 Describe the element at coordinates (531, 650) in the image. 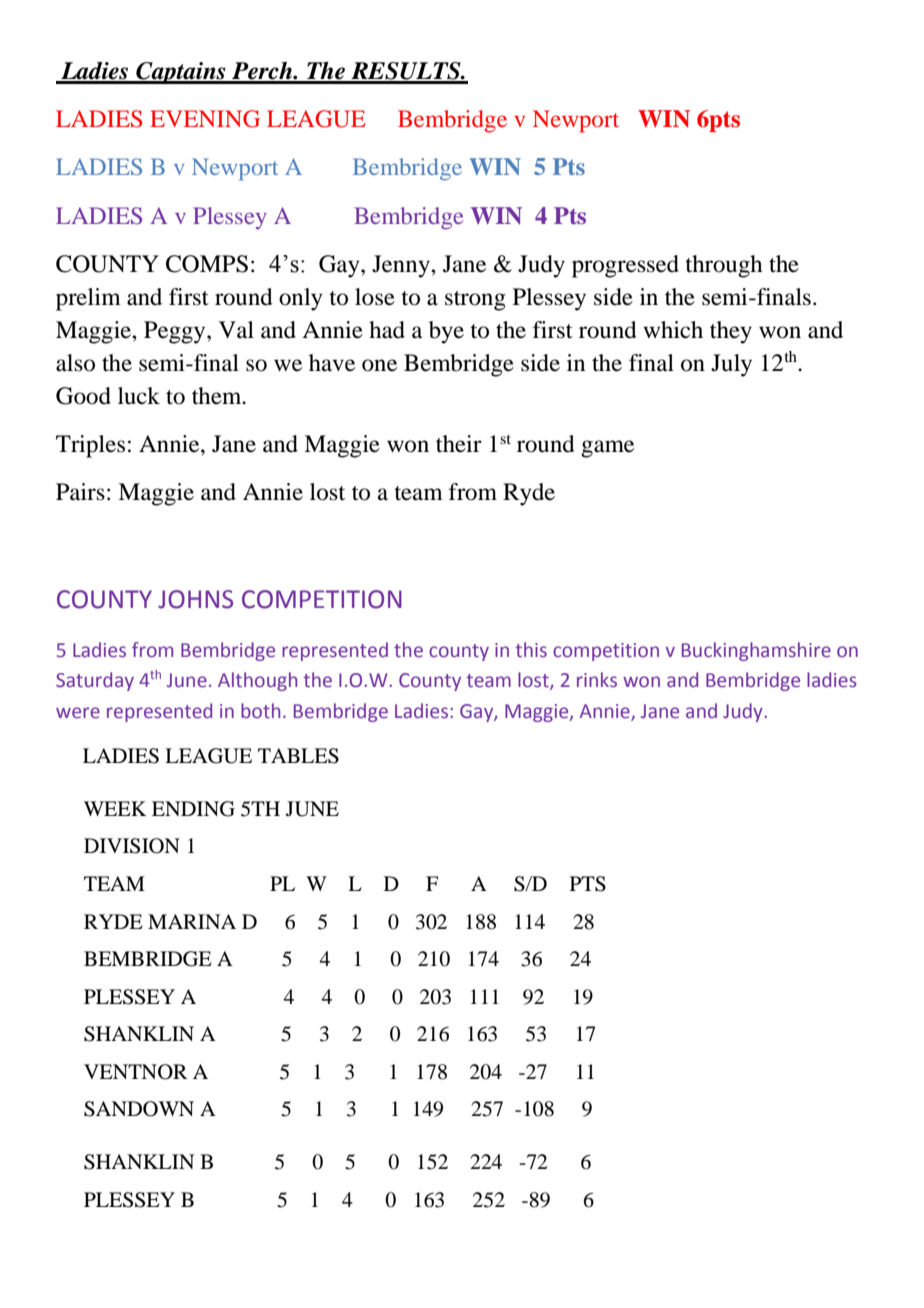

I see `this` at that location.
